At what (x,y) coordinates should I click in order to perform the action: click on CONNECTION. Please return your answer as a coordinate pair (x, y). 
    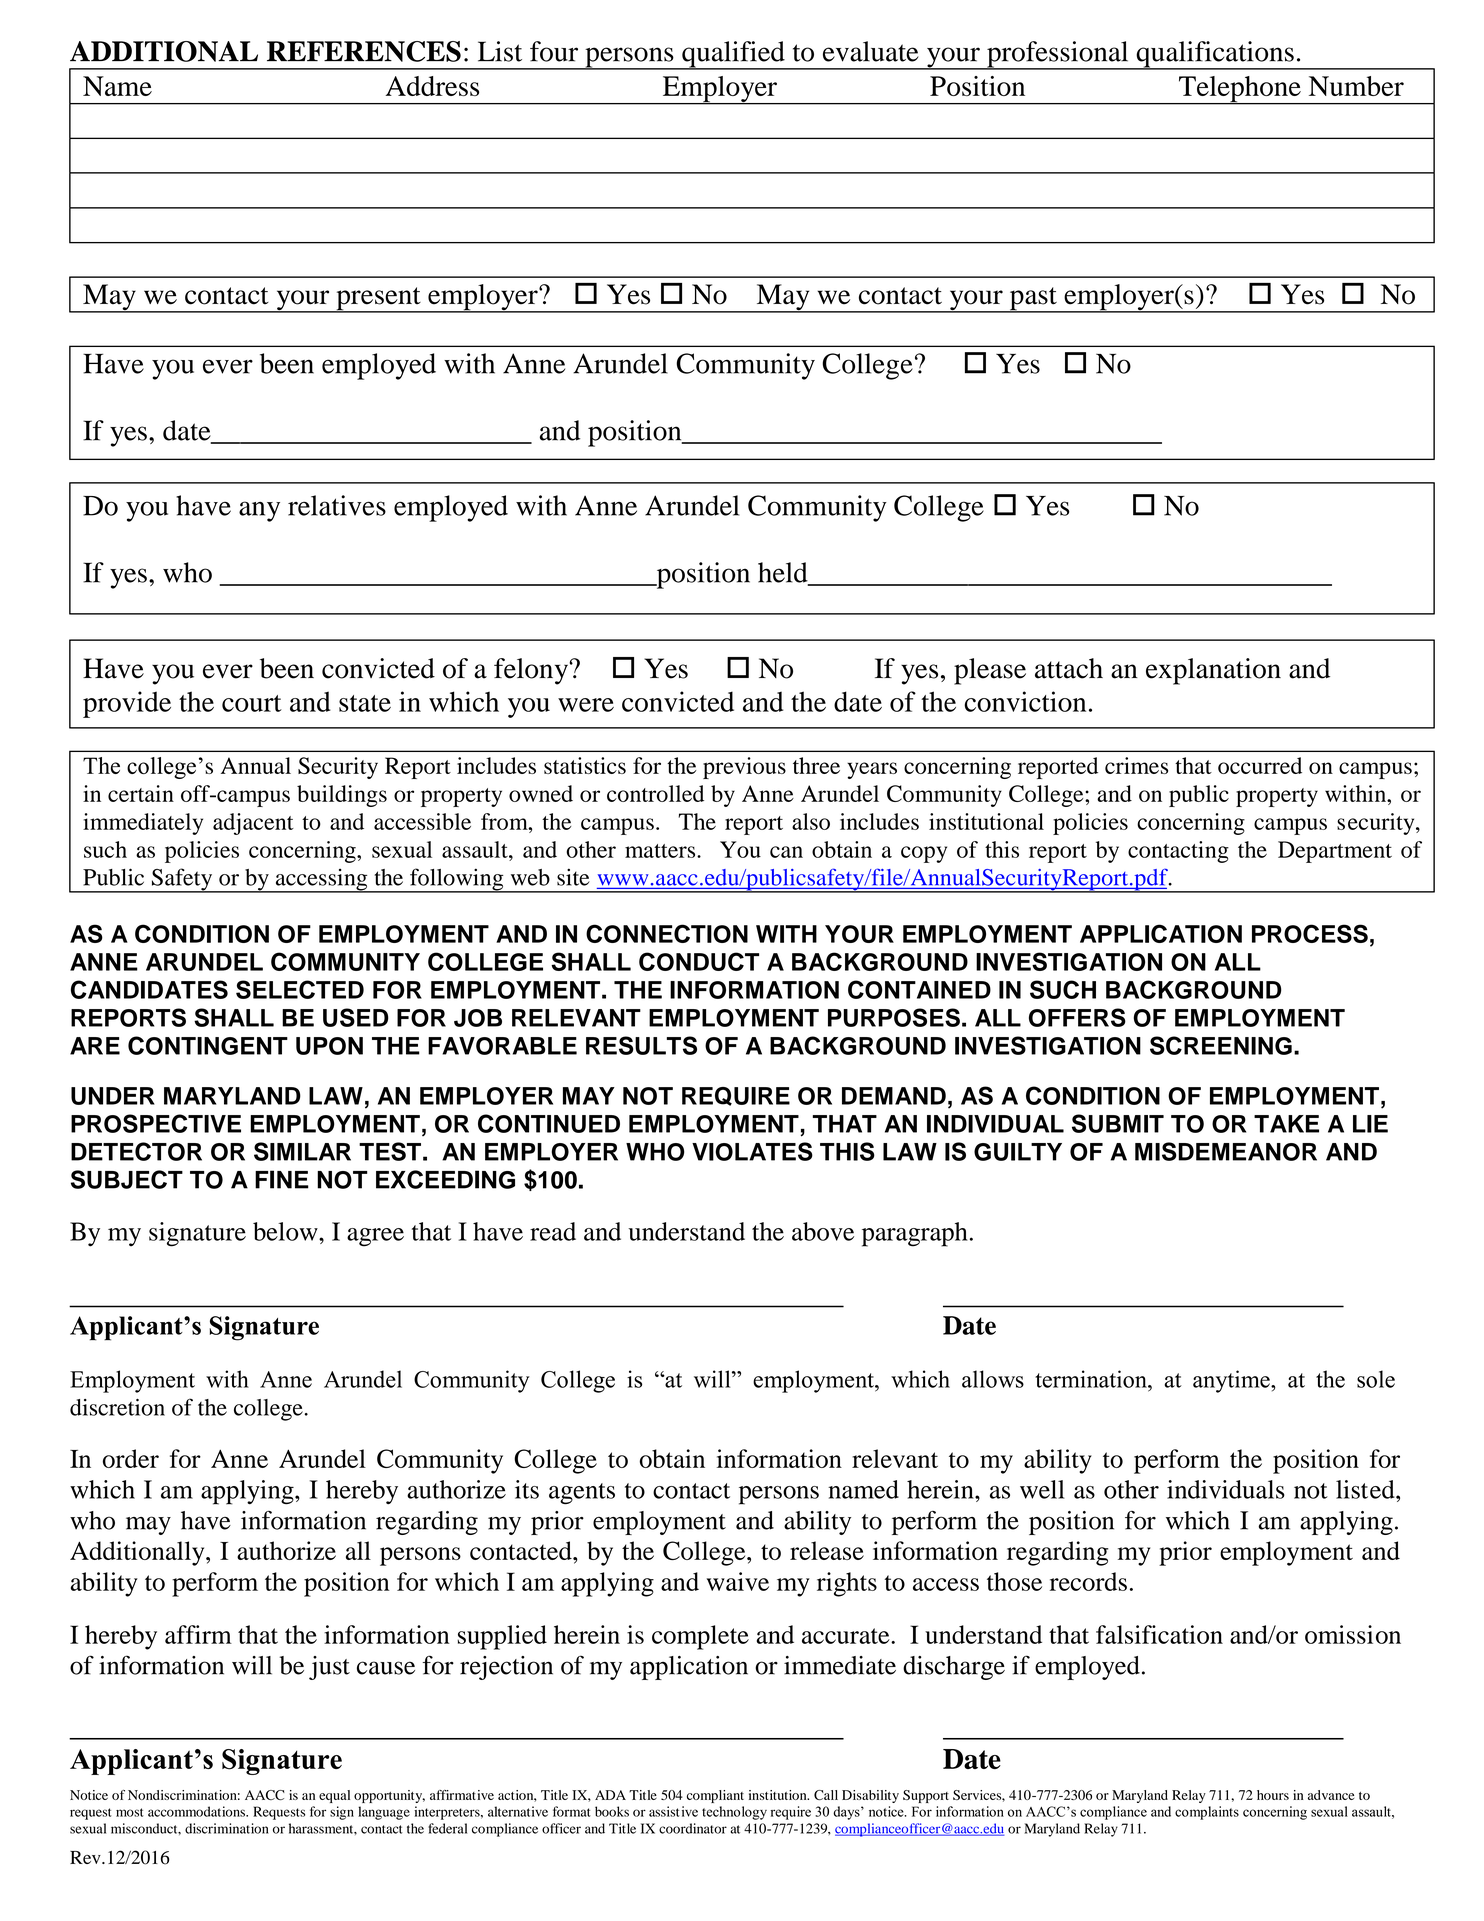
    Looking at the image, I should click on (667, 933).
